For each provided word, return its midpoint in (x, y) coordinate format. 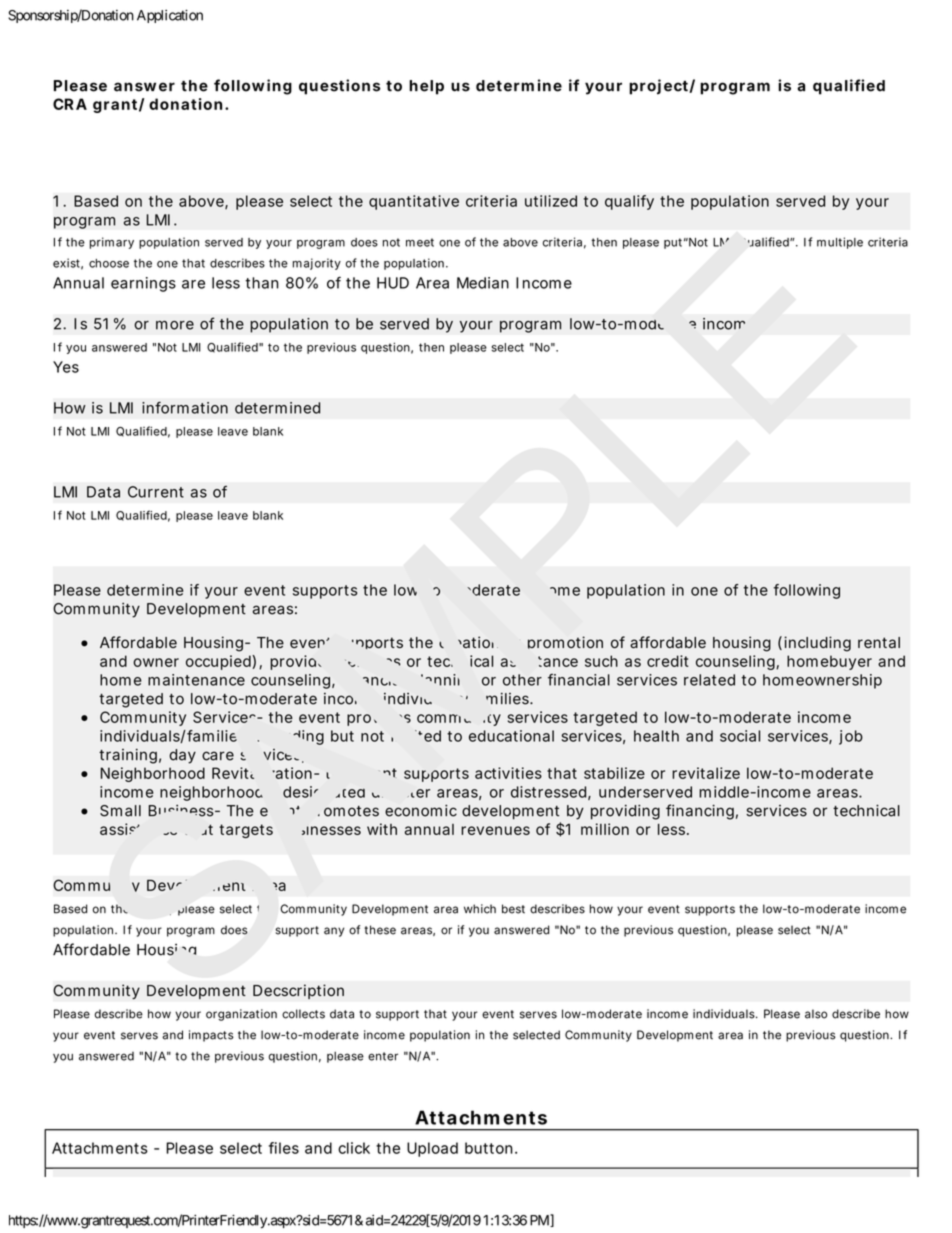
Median (483, 283)
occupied (219, 662)
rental (879, 643)
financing (700, 812)
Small (120, 811)
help (426, 87)
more (175, 325)
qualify (629, 202)
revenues (495, 830)
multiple (840, 243)
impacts (211, 1036)
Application (170, 16)
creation (468, 642)
